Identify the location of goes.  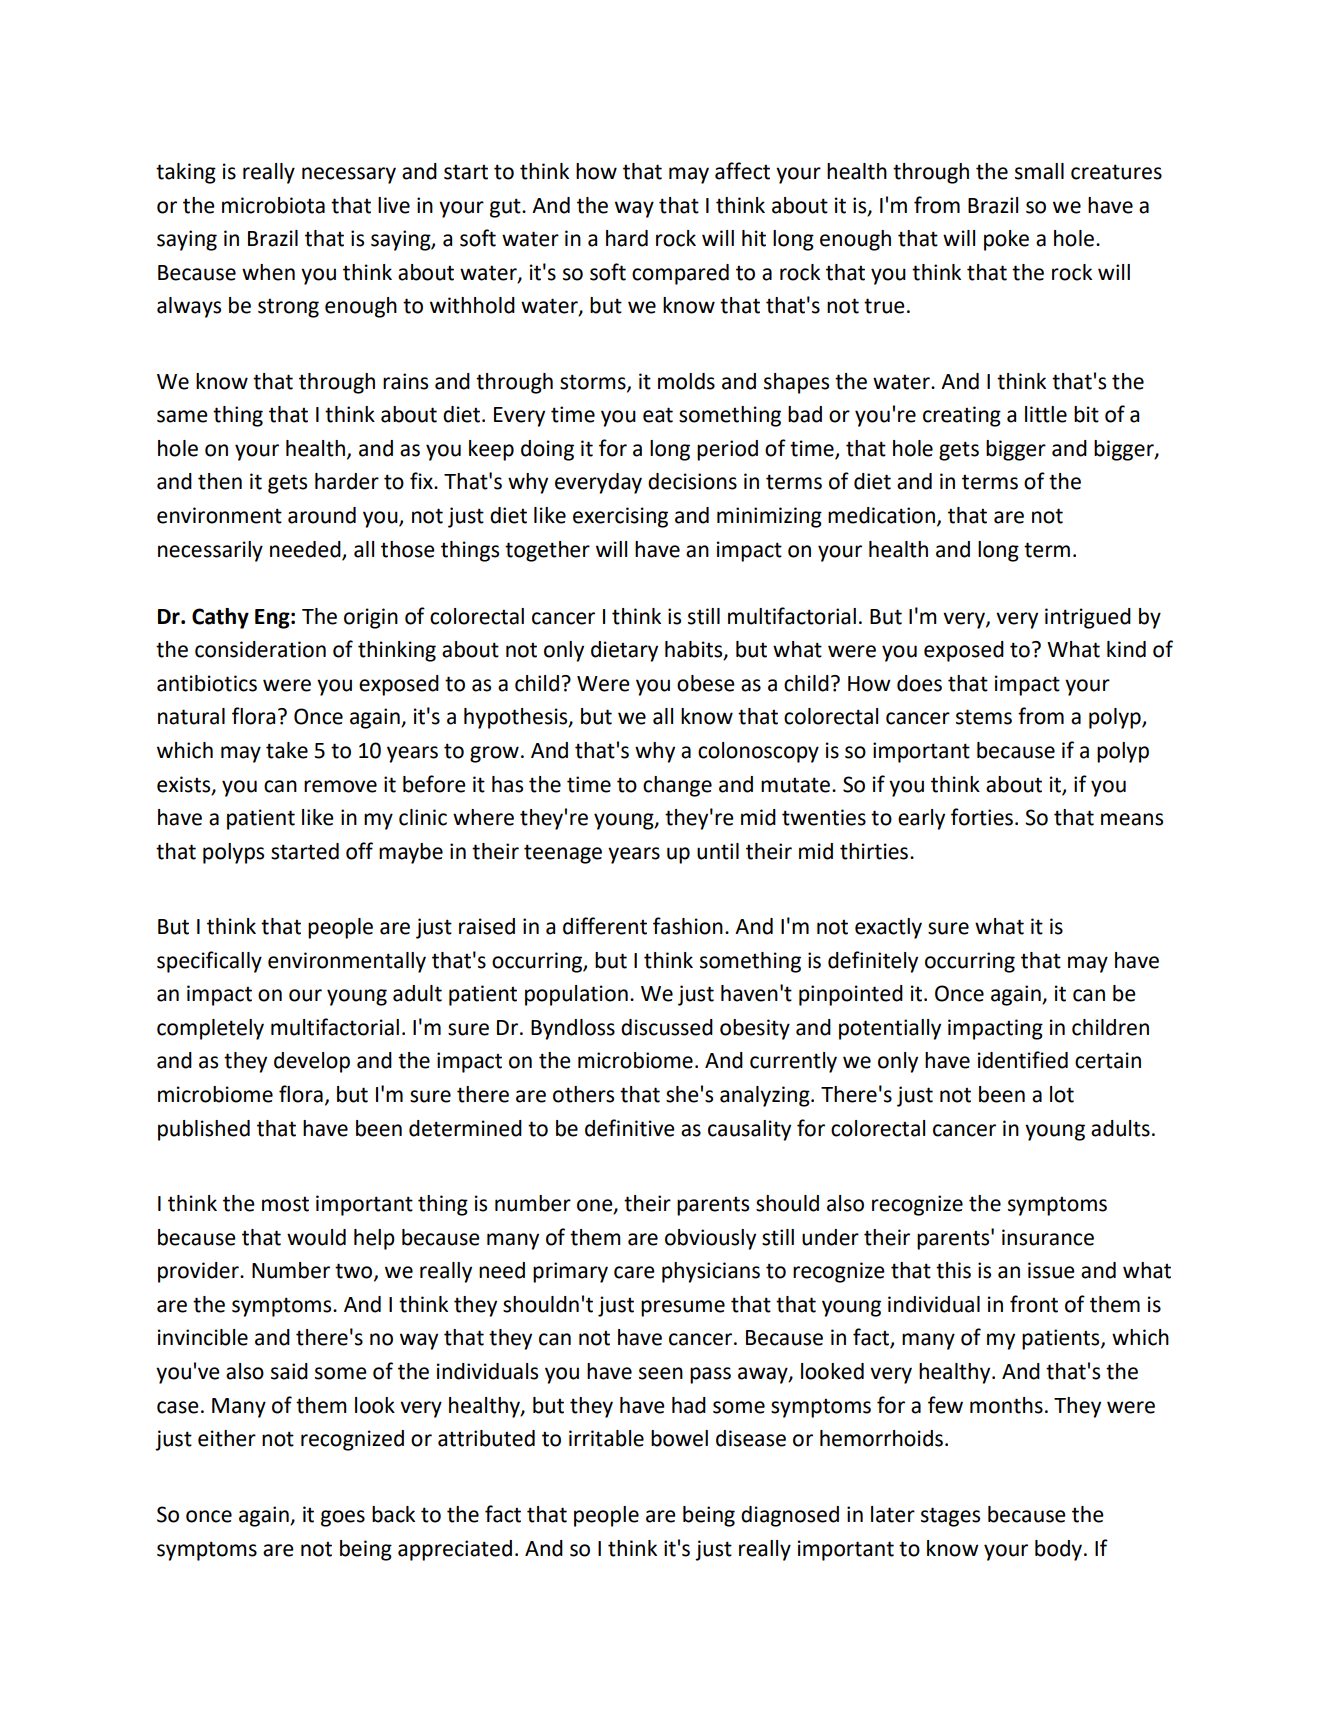
(343, 1518).
